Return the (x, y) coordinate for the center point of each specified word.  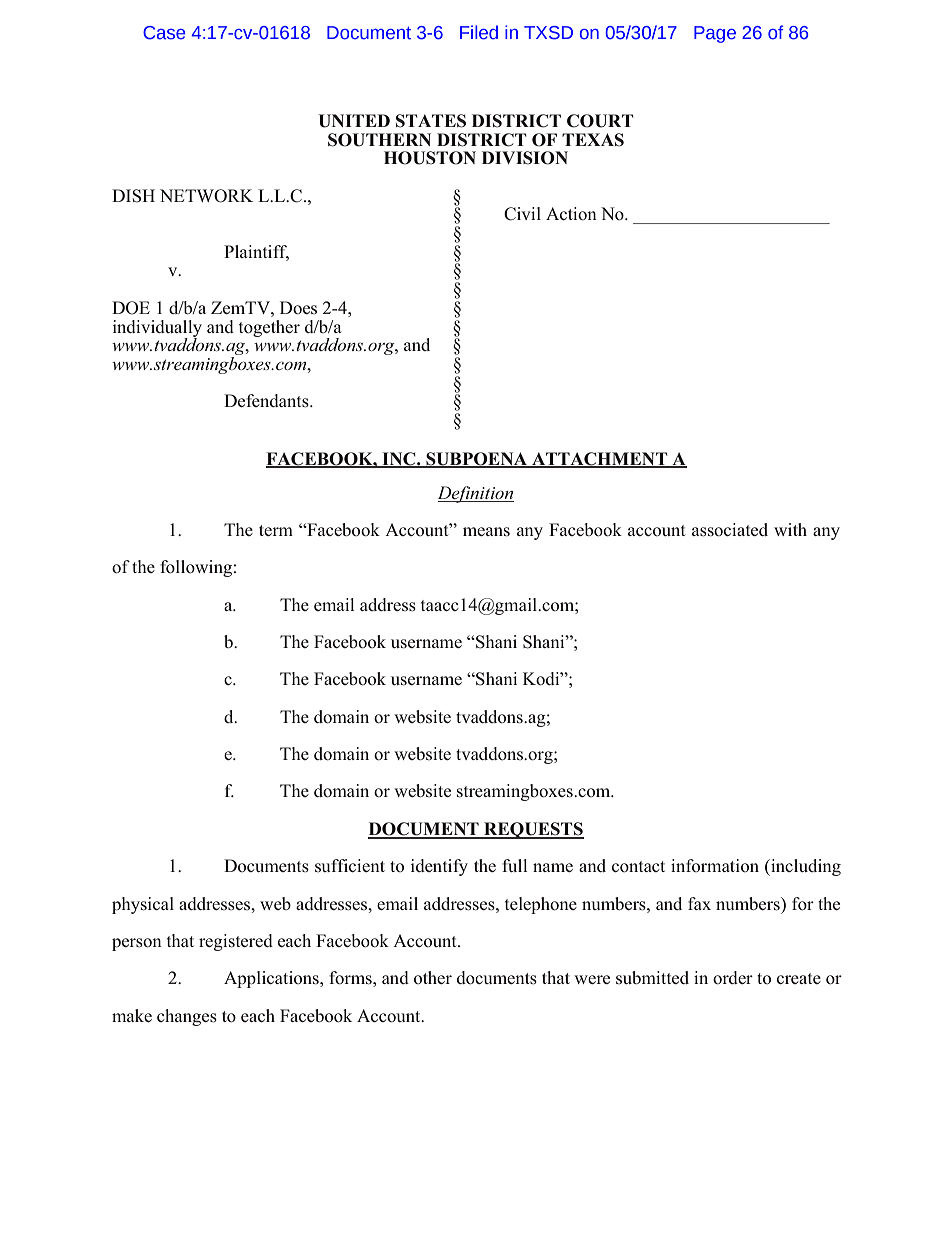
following (196, 568)
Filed (479, 32)
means (486, 532)
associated (730, 530)
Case (164, 33)
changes (187, 1017)
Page (715, 34)
